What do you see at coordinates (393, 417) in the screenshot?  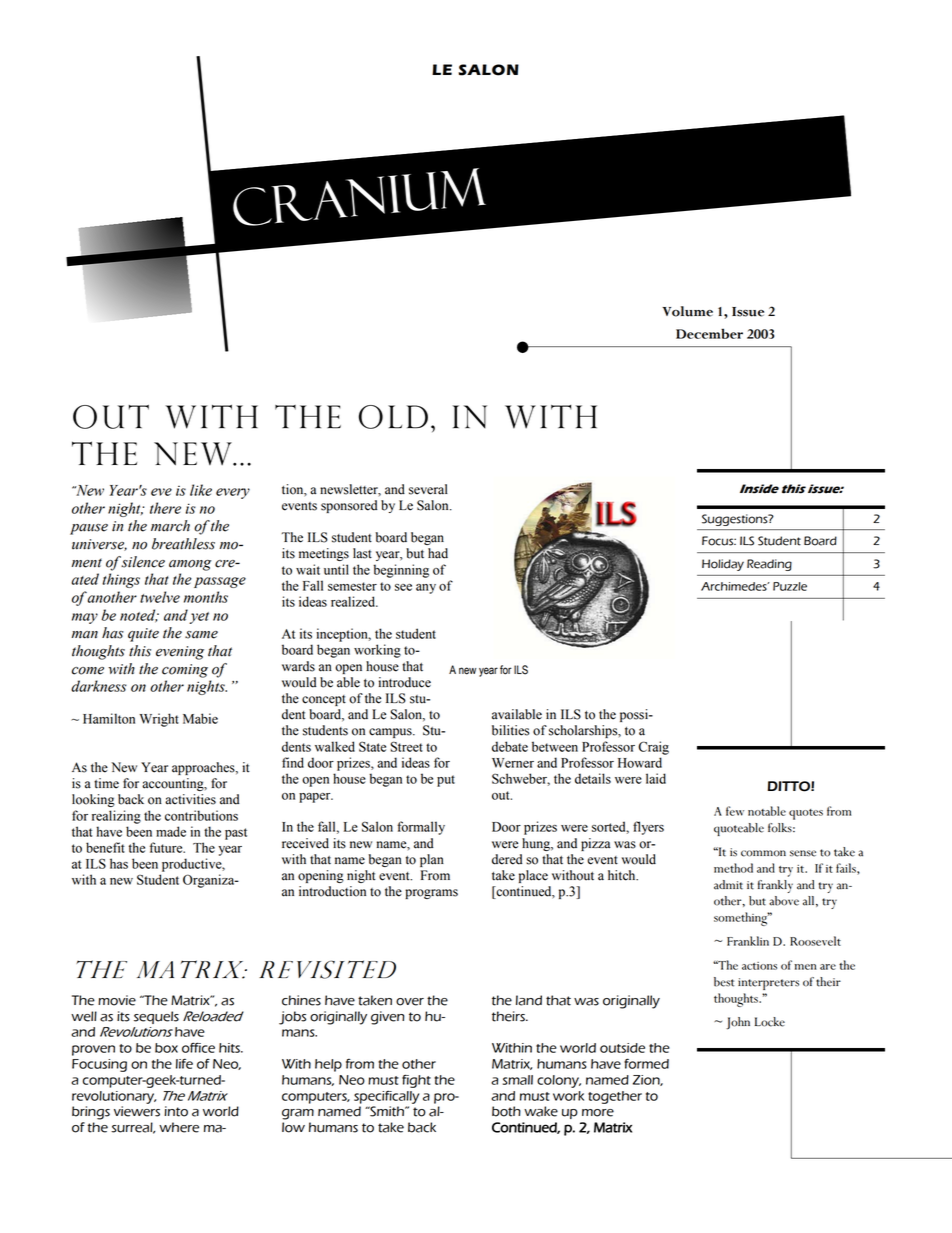 I see `old` at bounding box center [393, 417].
